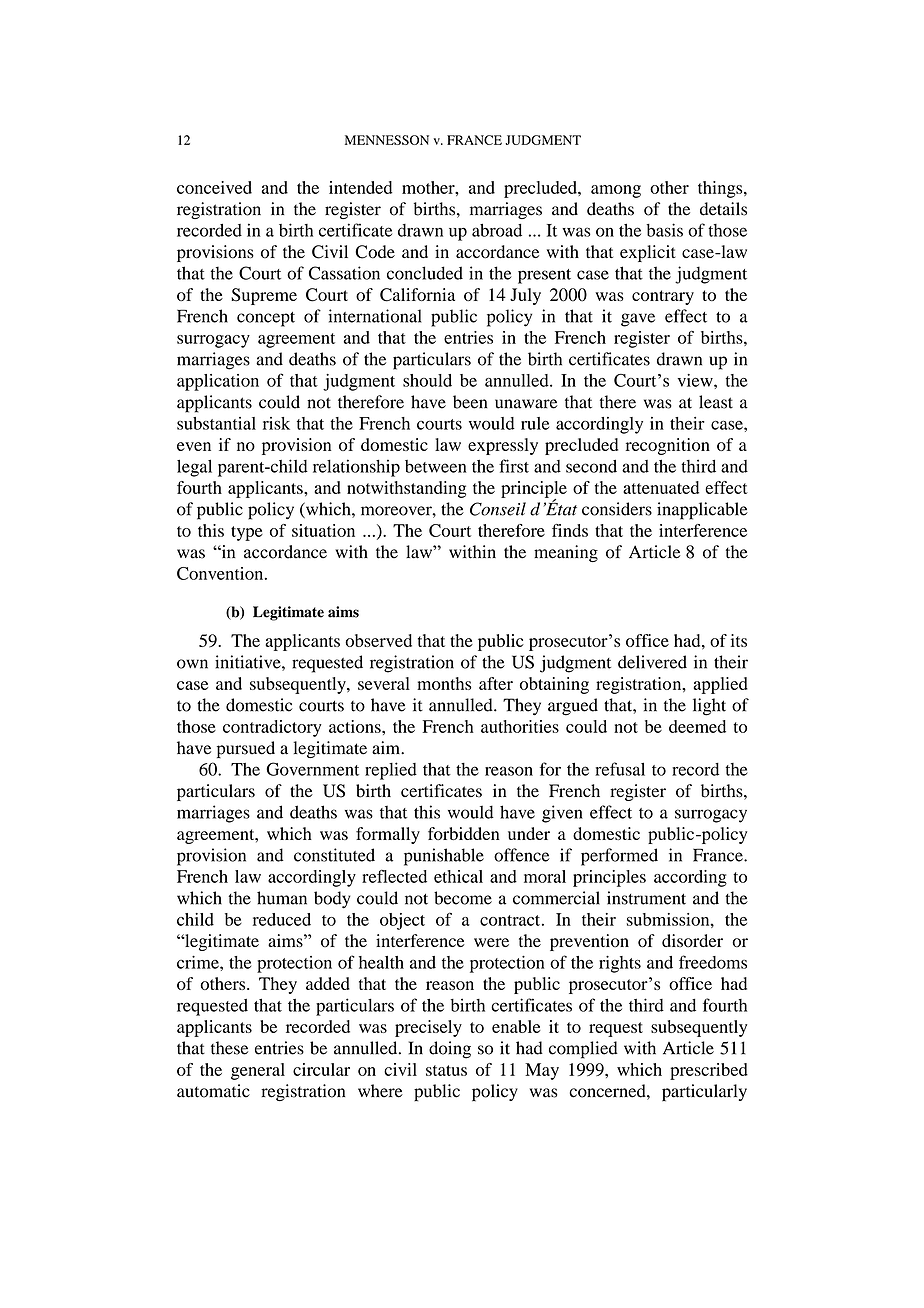 Image resolution: width=924 pixels, height=1308 pixels. Describe the element at coordinates (214, 187) in the document. I see `conceived` at that location.
